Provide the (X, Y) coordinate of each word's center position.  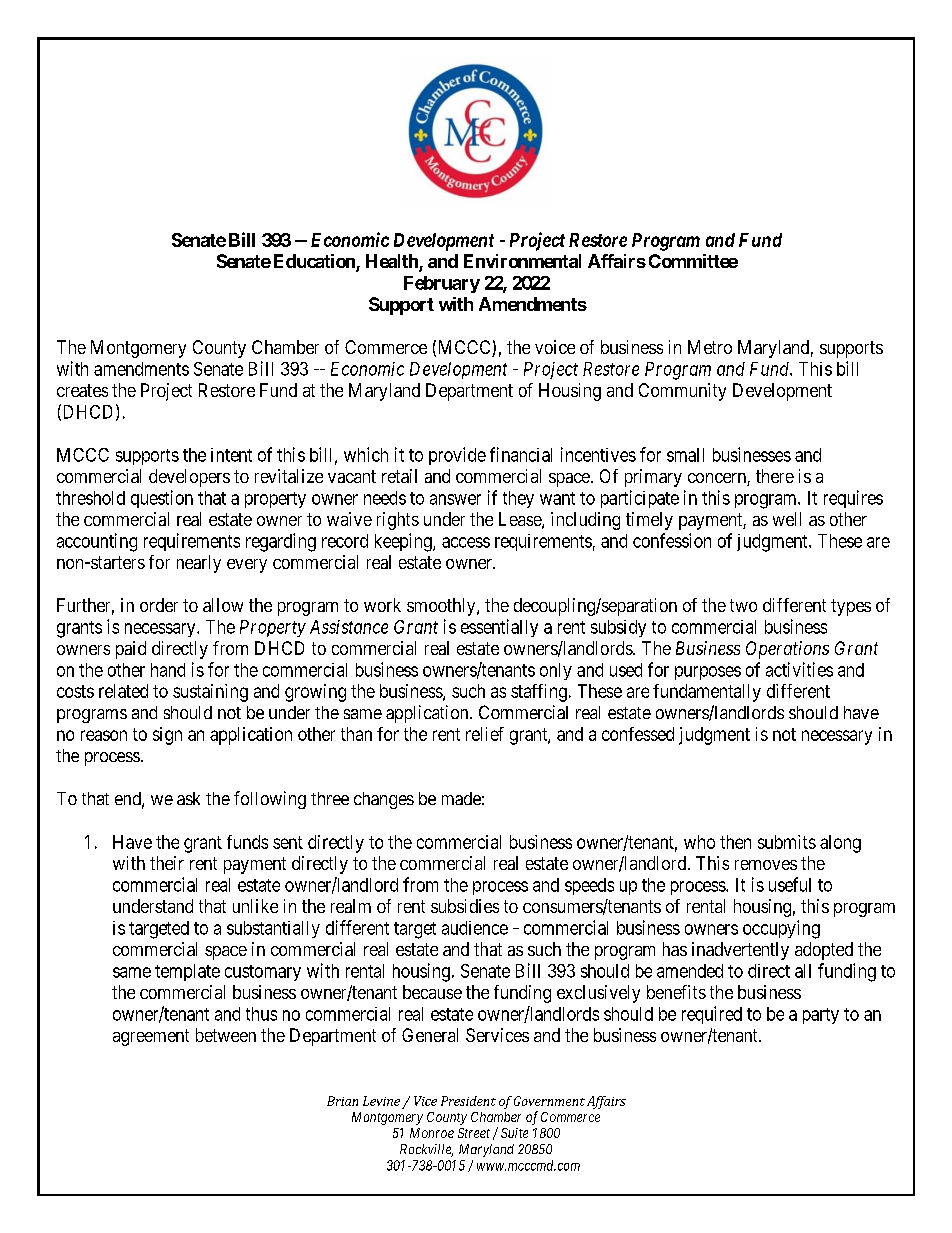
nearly (199, 564)
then (735, 842)
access (466, 542)
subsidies (465, 906)
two (743, 605)
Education (315, 262)
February (442, 284)
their (167, 863)
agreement (151, 1037)
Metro (710, 347)
